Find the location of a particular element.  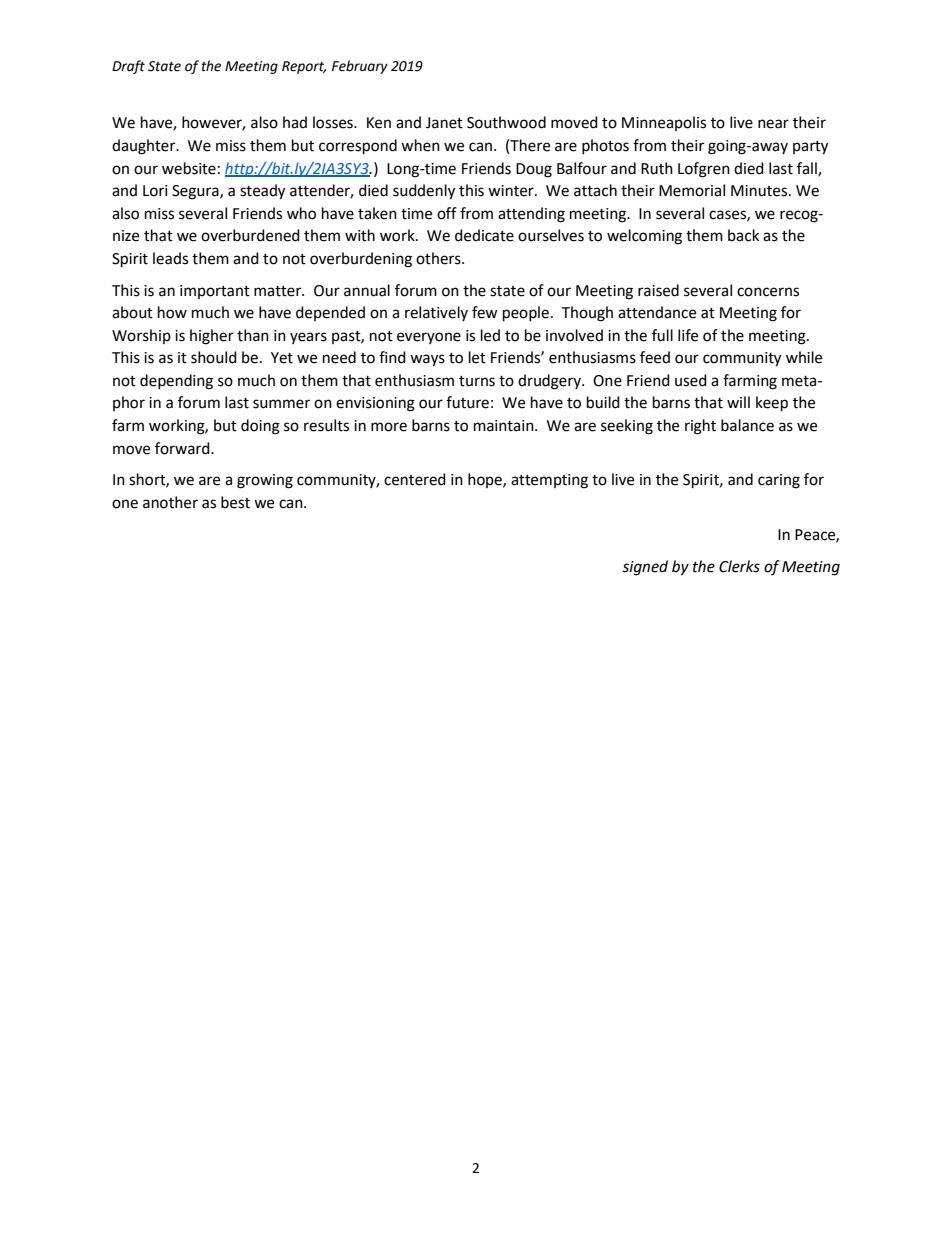

Draft is located at coordinates (128, 67).
